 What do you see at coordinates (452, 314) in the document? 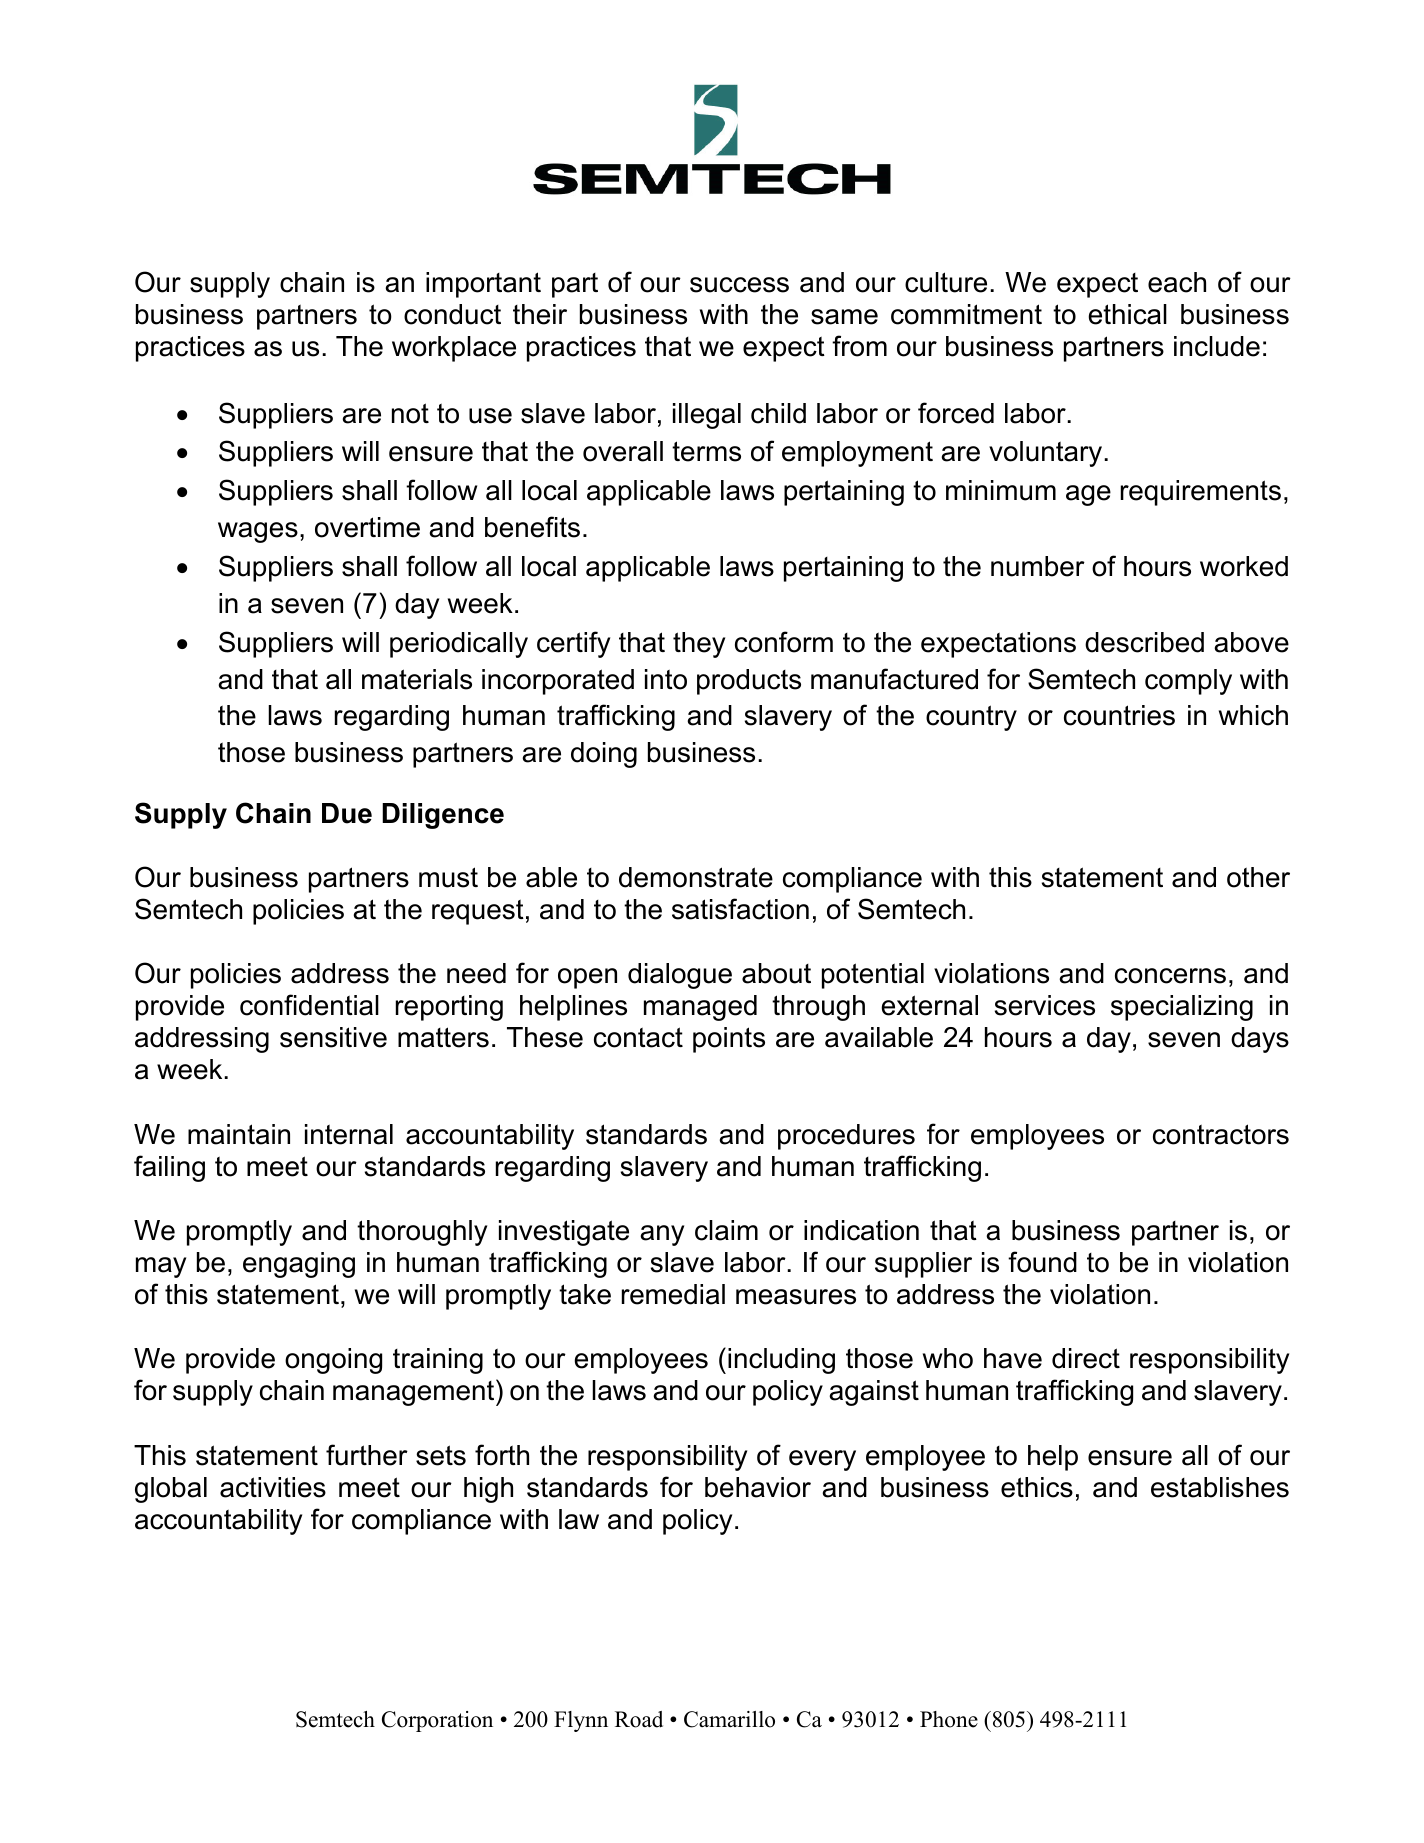
I see `conduct` at bounding box center [452, 314].
